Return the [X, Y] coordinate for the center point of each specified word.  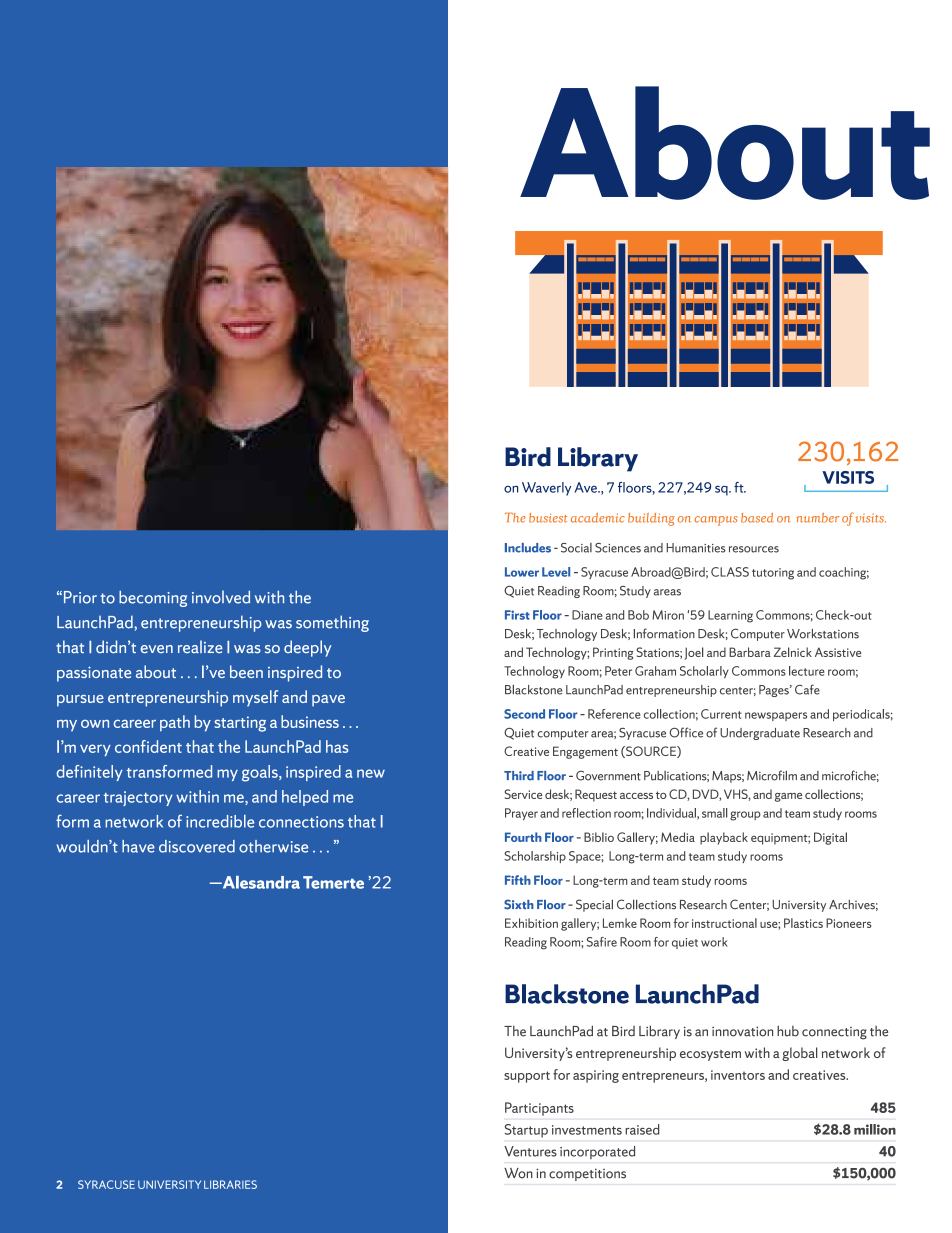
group [745, 816]
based [757, 518]
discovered [197, 846]
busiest [548, 518]
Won [518, 1173]
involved [221, 597]
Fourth [523, 837]
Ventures [530, 1151]
